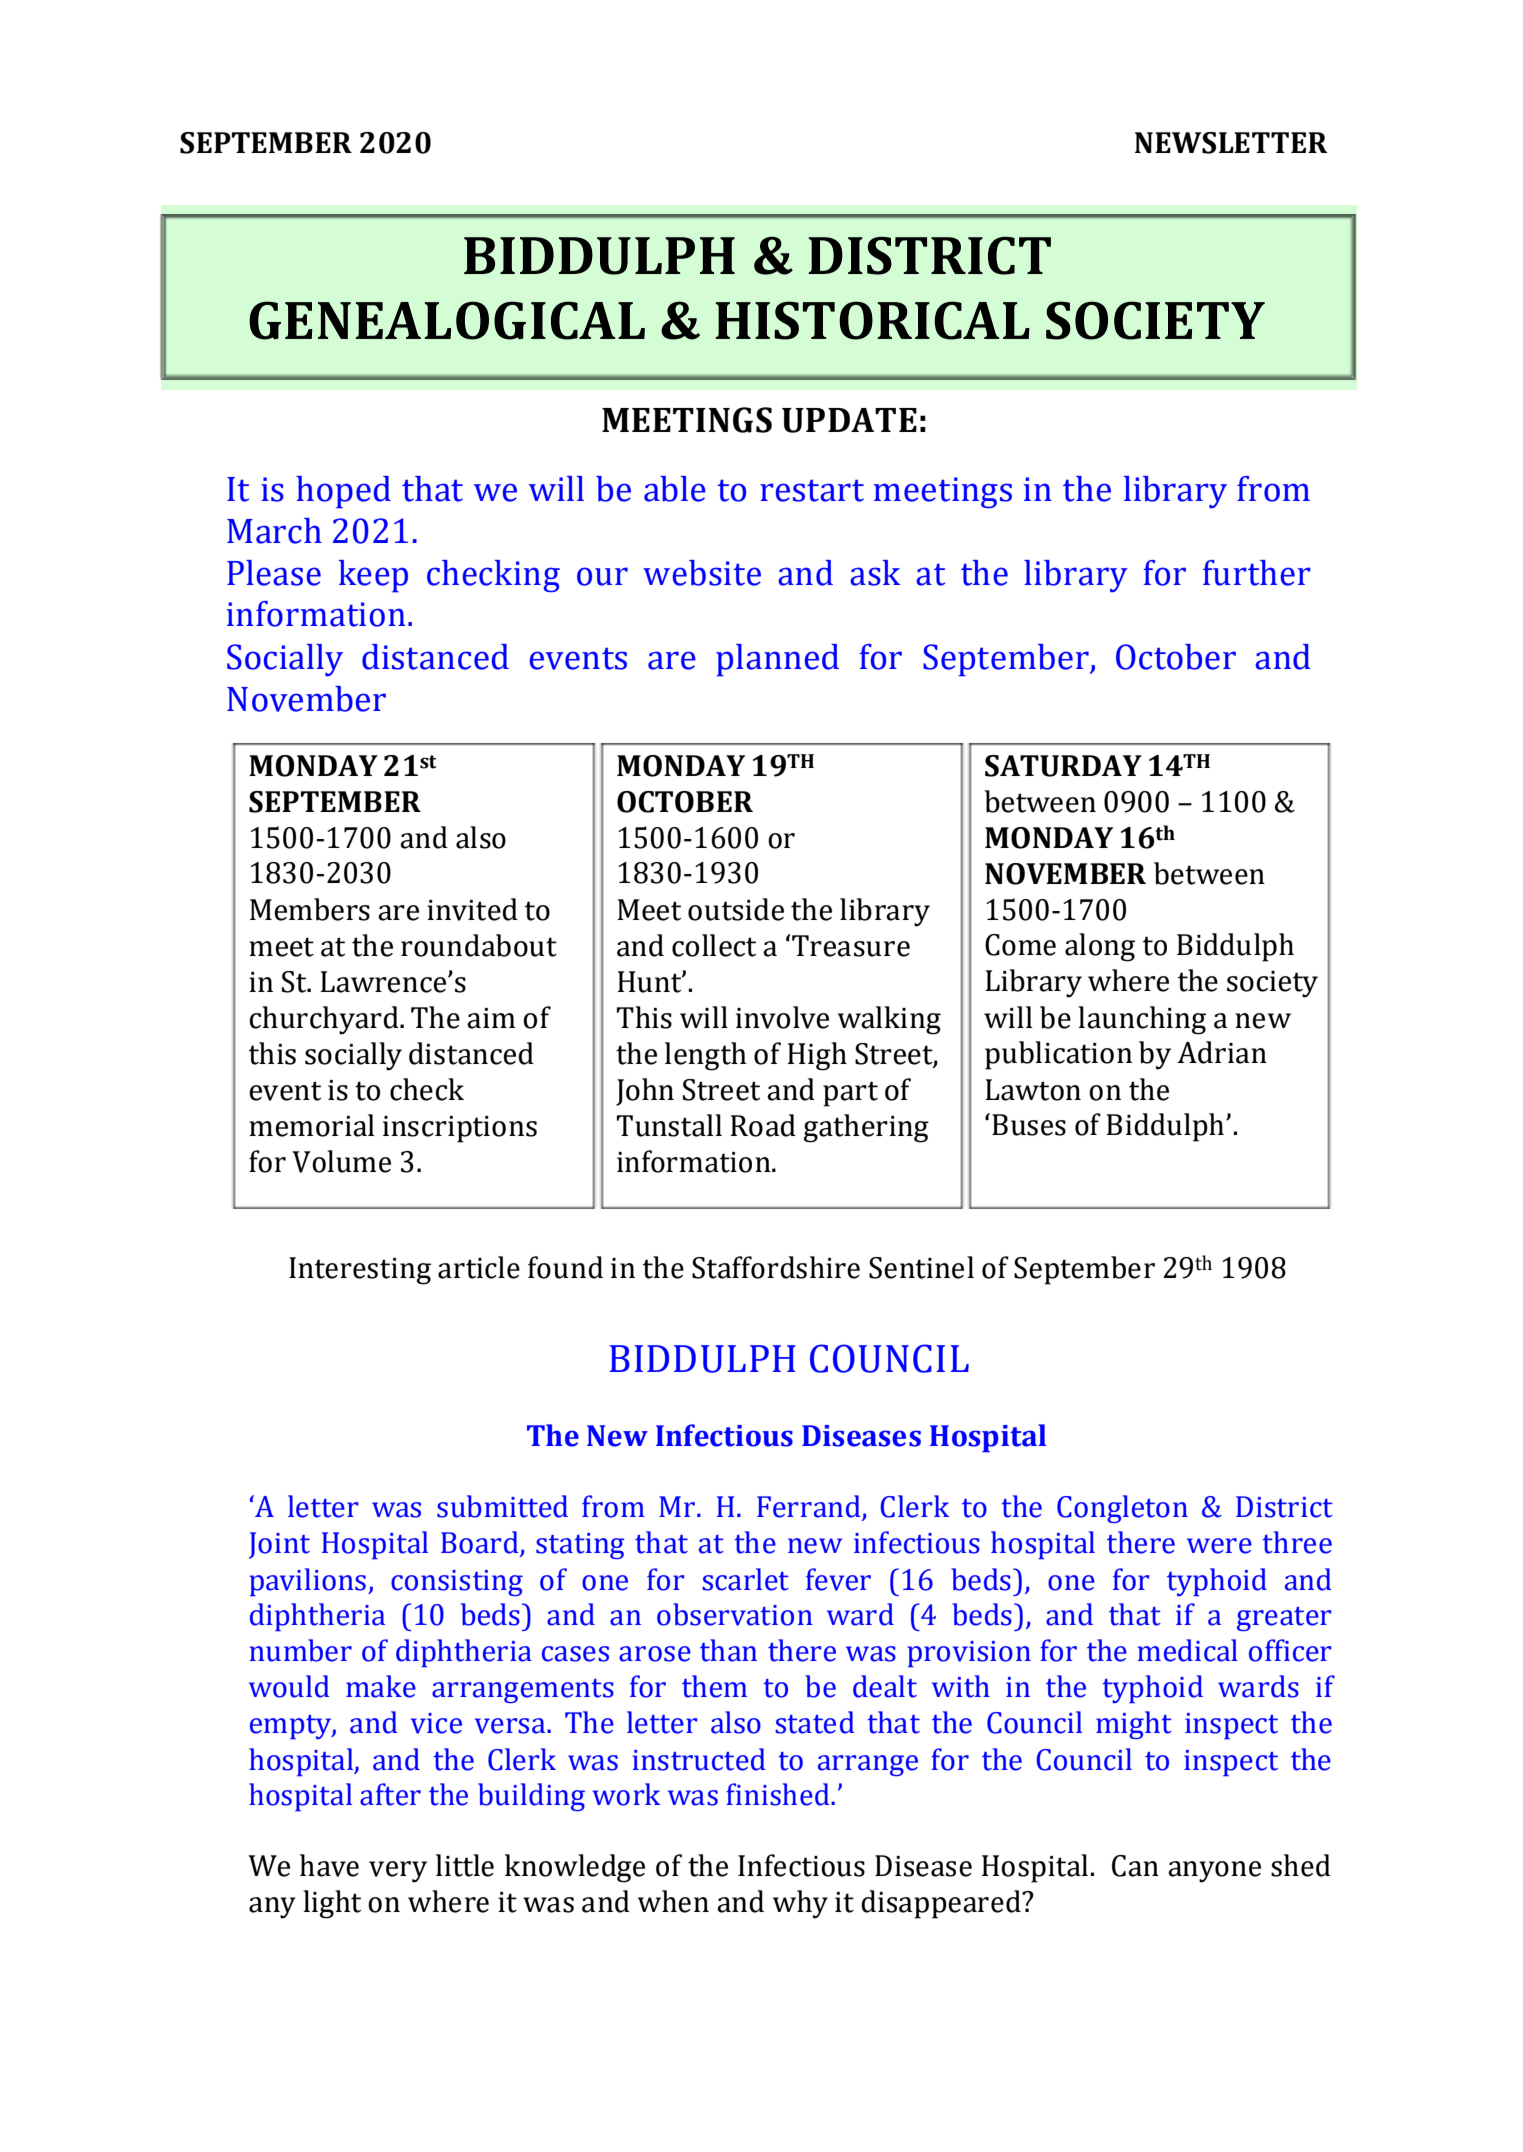 This document has height=2152, width=1523. Describe the element at coordinates (1257, 573) in the document. I see `further` at that location.
